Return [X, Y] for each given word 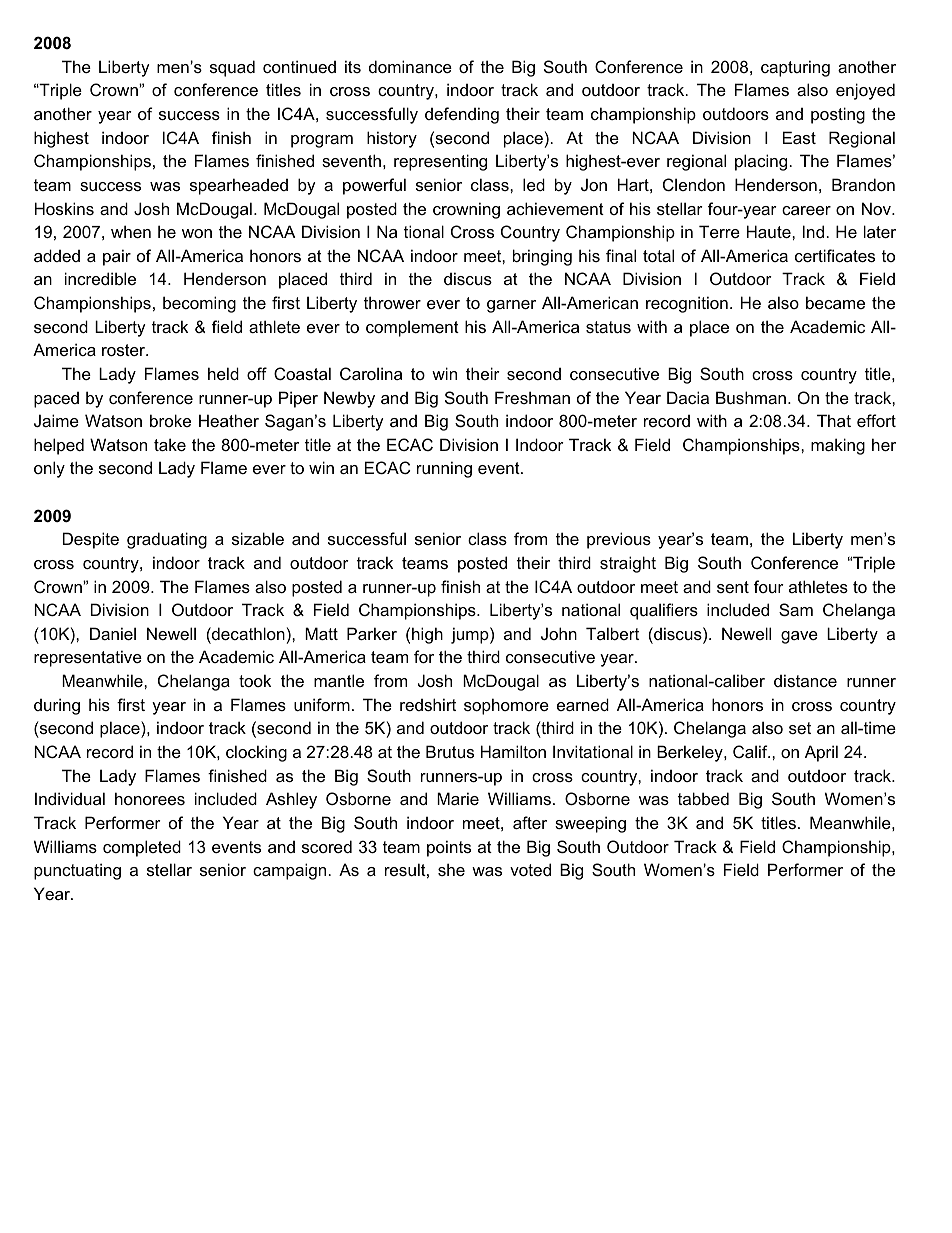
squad [232, 68]
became [835, 302]
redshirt [428, 704]
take [170, 444]
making [838, 446]
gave [799, 637]
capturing [795, 68]
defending [462, 115]
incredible [100, 278]
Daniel [113, 633]
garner [511, 306]
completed [142, 848]
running [444, 469]
